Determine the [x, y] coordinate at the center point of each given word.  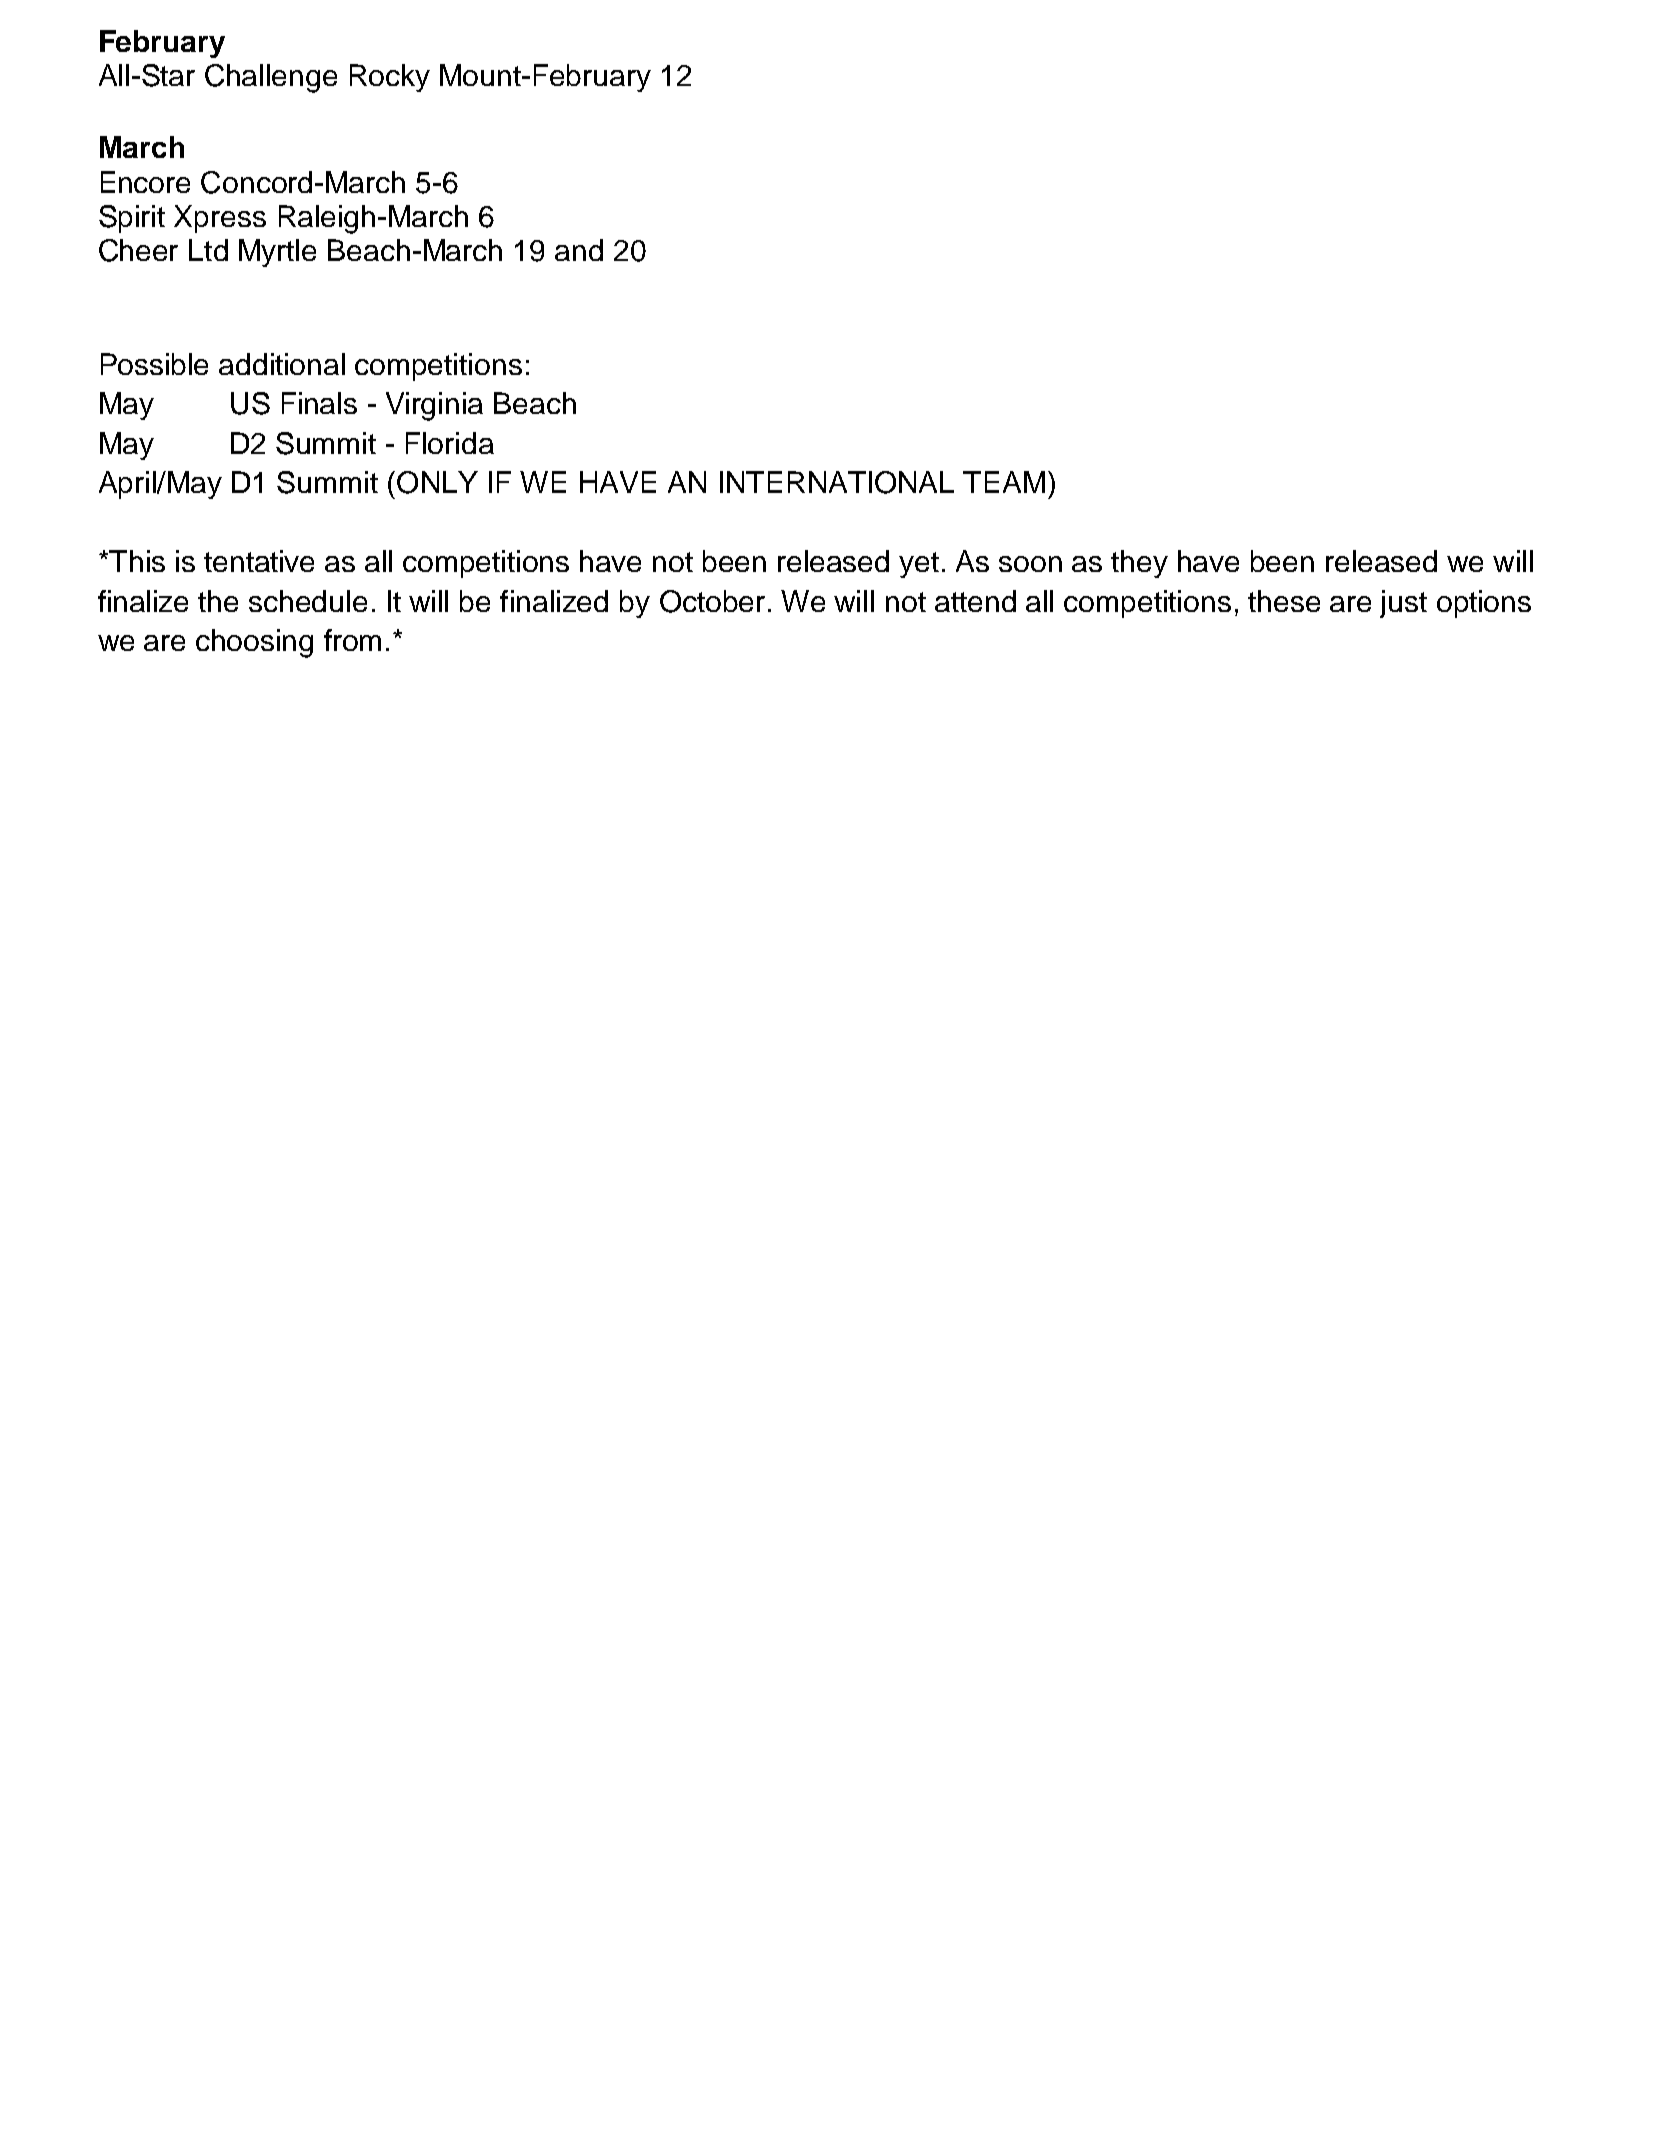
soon [1030, 564]
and [579, 250]
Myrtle [277, 253]
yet [919, 565]
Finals [319, 403]
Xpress [220, 219]
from [352, 640]
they [1139, 564]
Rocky [390, 78]
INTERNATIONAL [837, 482]
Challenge [271, 78]
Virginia [434, 406]
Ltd [208, 250]
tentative [259, 561]
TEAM [1004, 482]
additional [282, 364]
